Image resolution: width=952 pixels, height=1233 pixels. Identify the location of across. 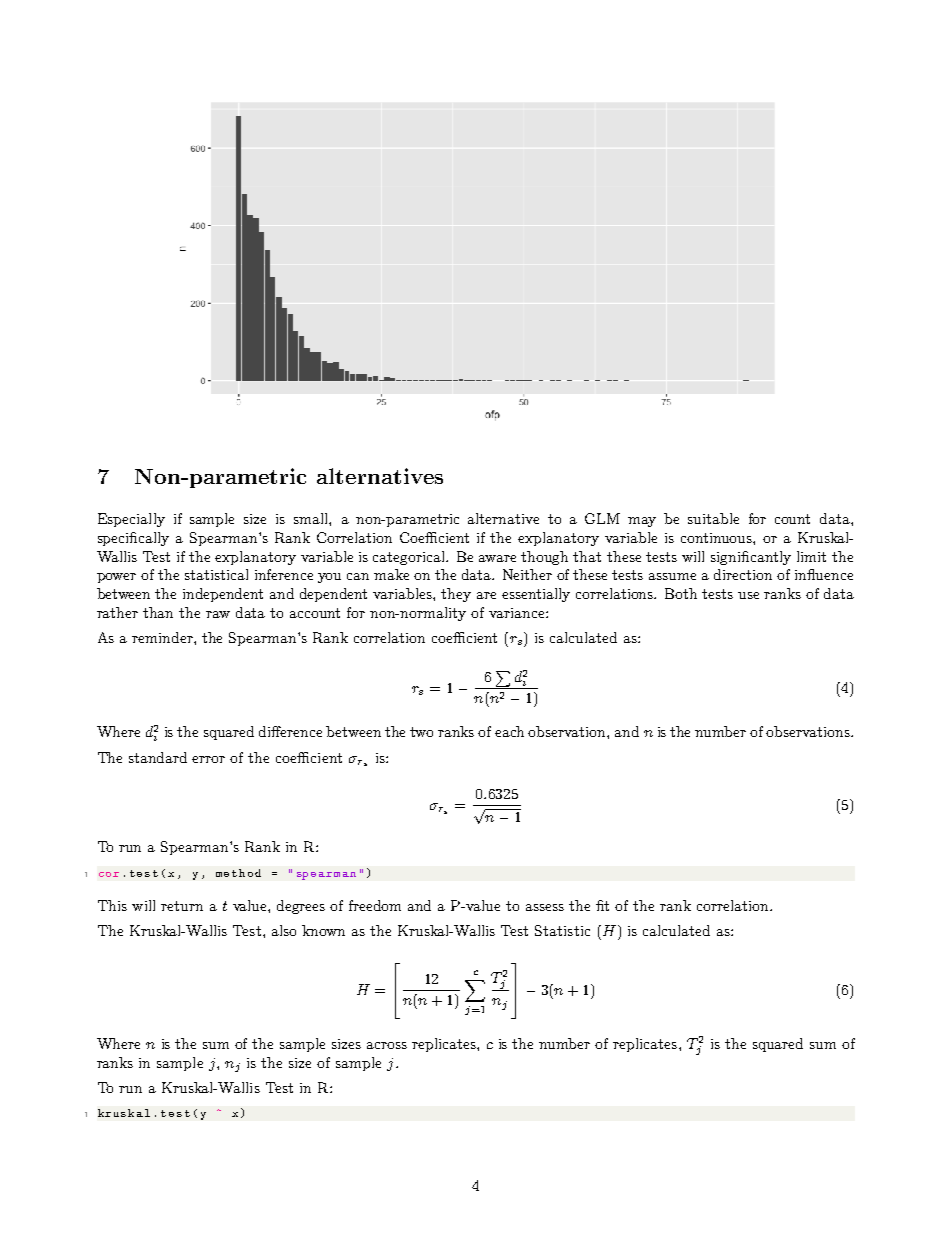
(387, 1045).
